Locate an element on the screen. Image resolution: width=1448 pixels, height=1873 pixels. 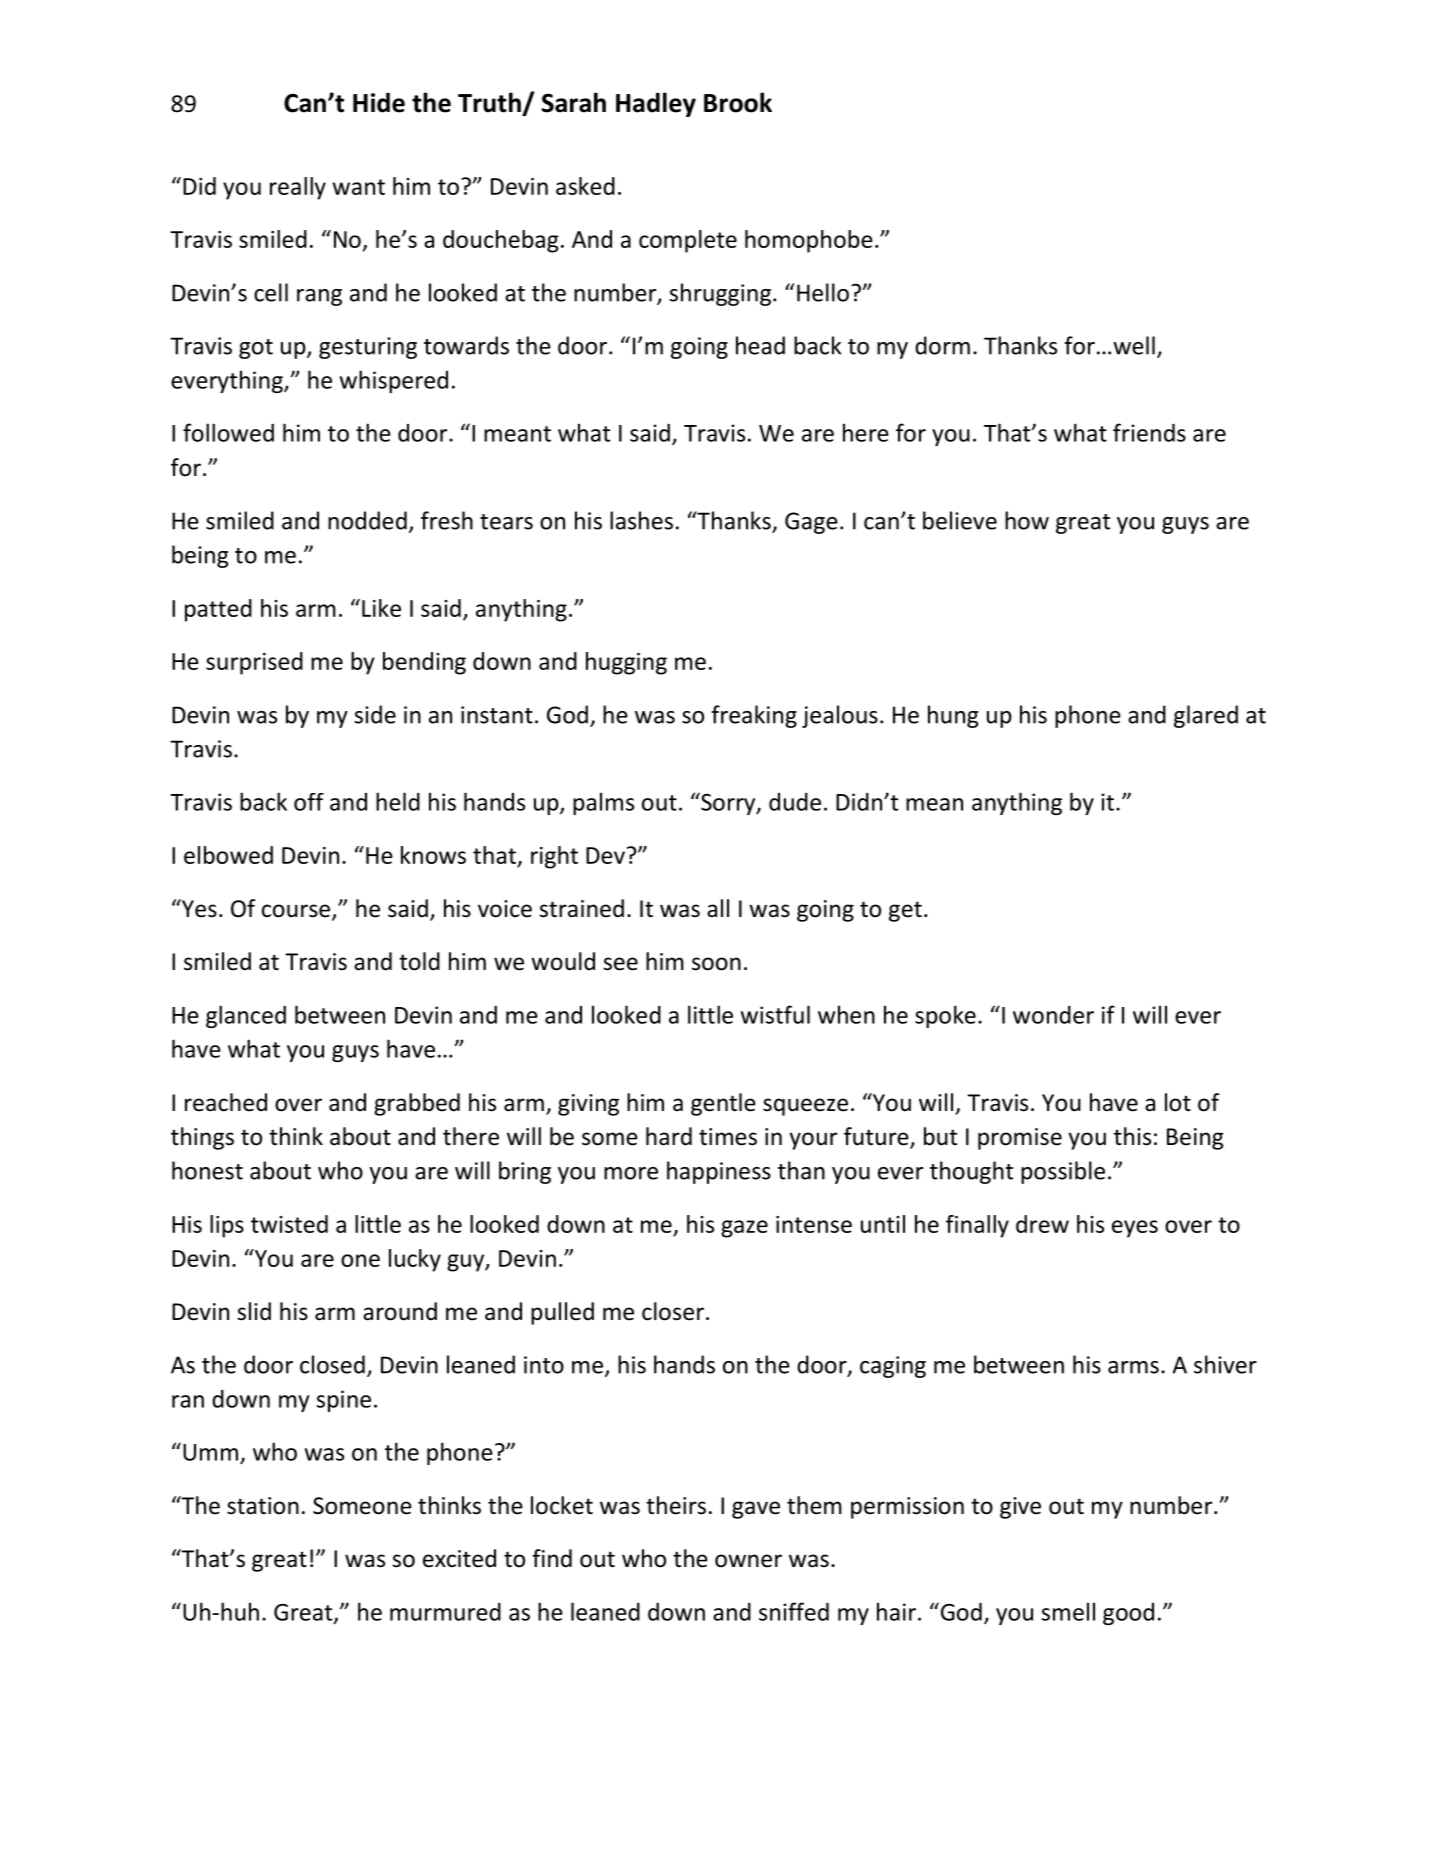
owner is located at coordinates (748, 1561).
